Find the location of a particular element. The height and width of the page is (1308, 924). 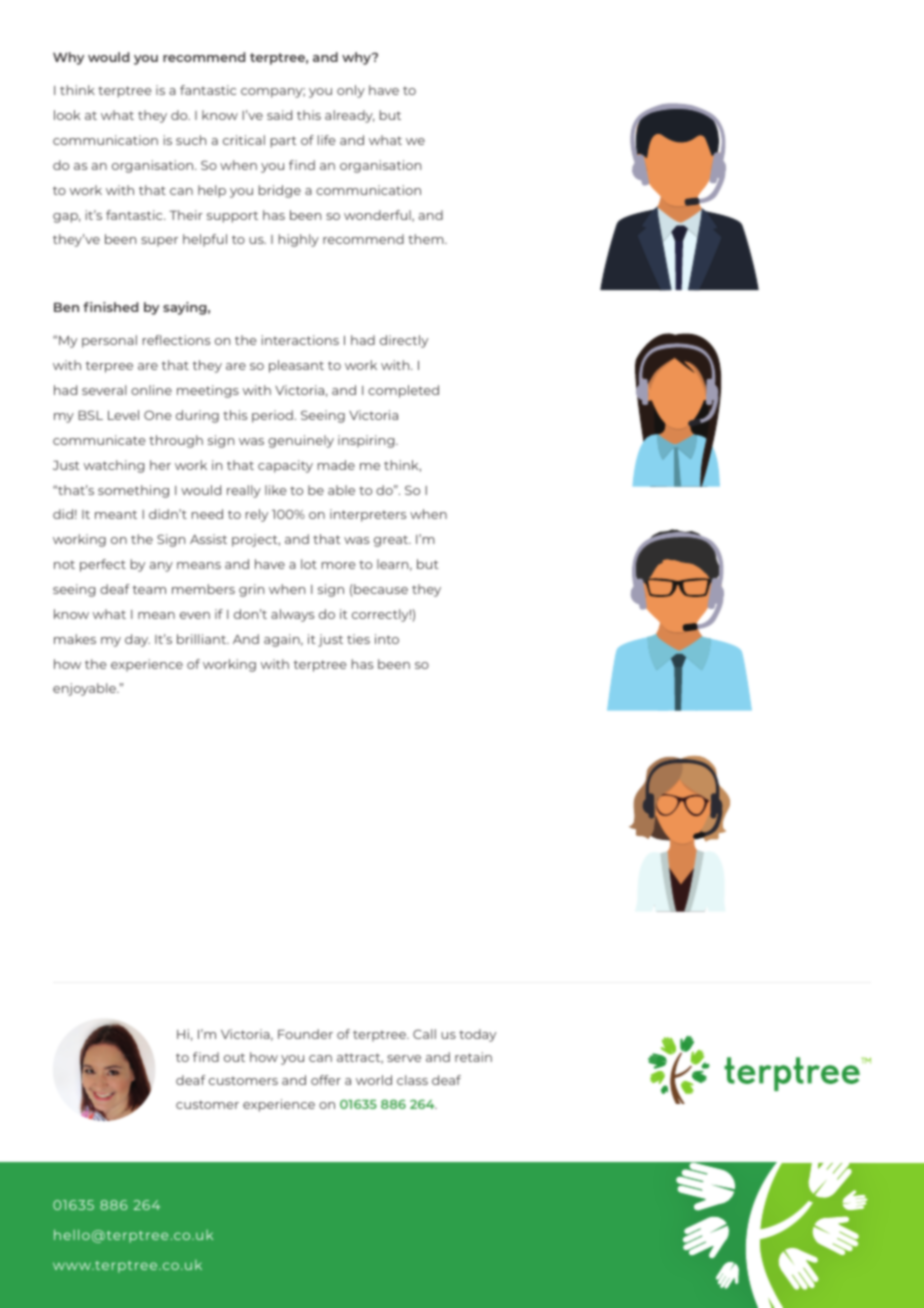

personal is located at coordinates (109, 341).
